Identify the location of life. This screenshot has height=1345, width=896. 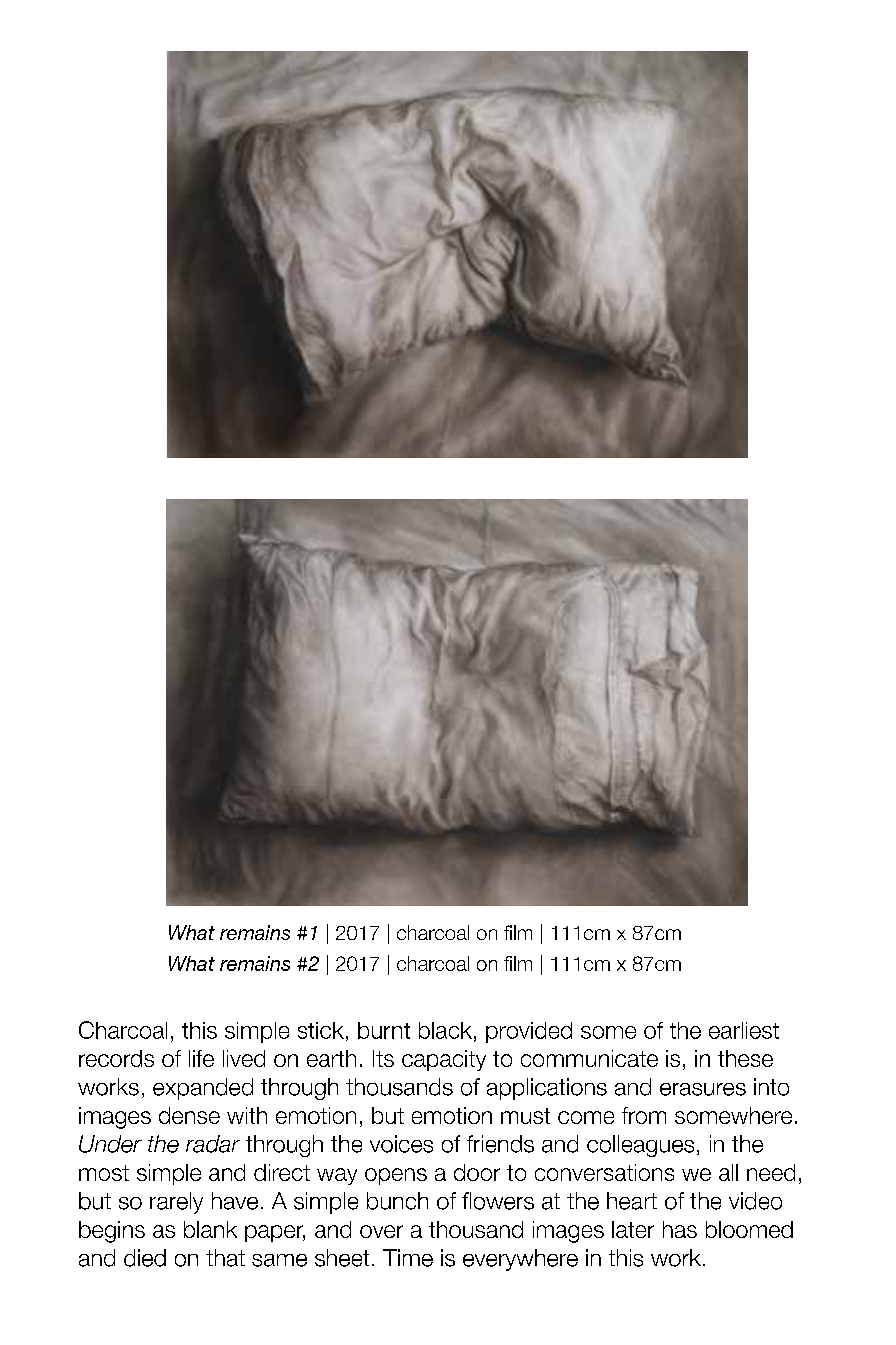
(201, 1058).
